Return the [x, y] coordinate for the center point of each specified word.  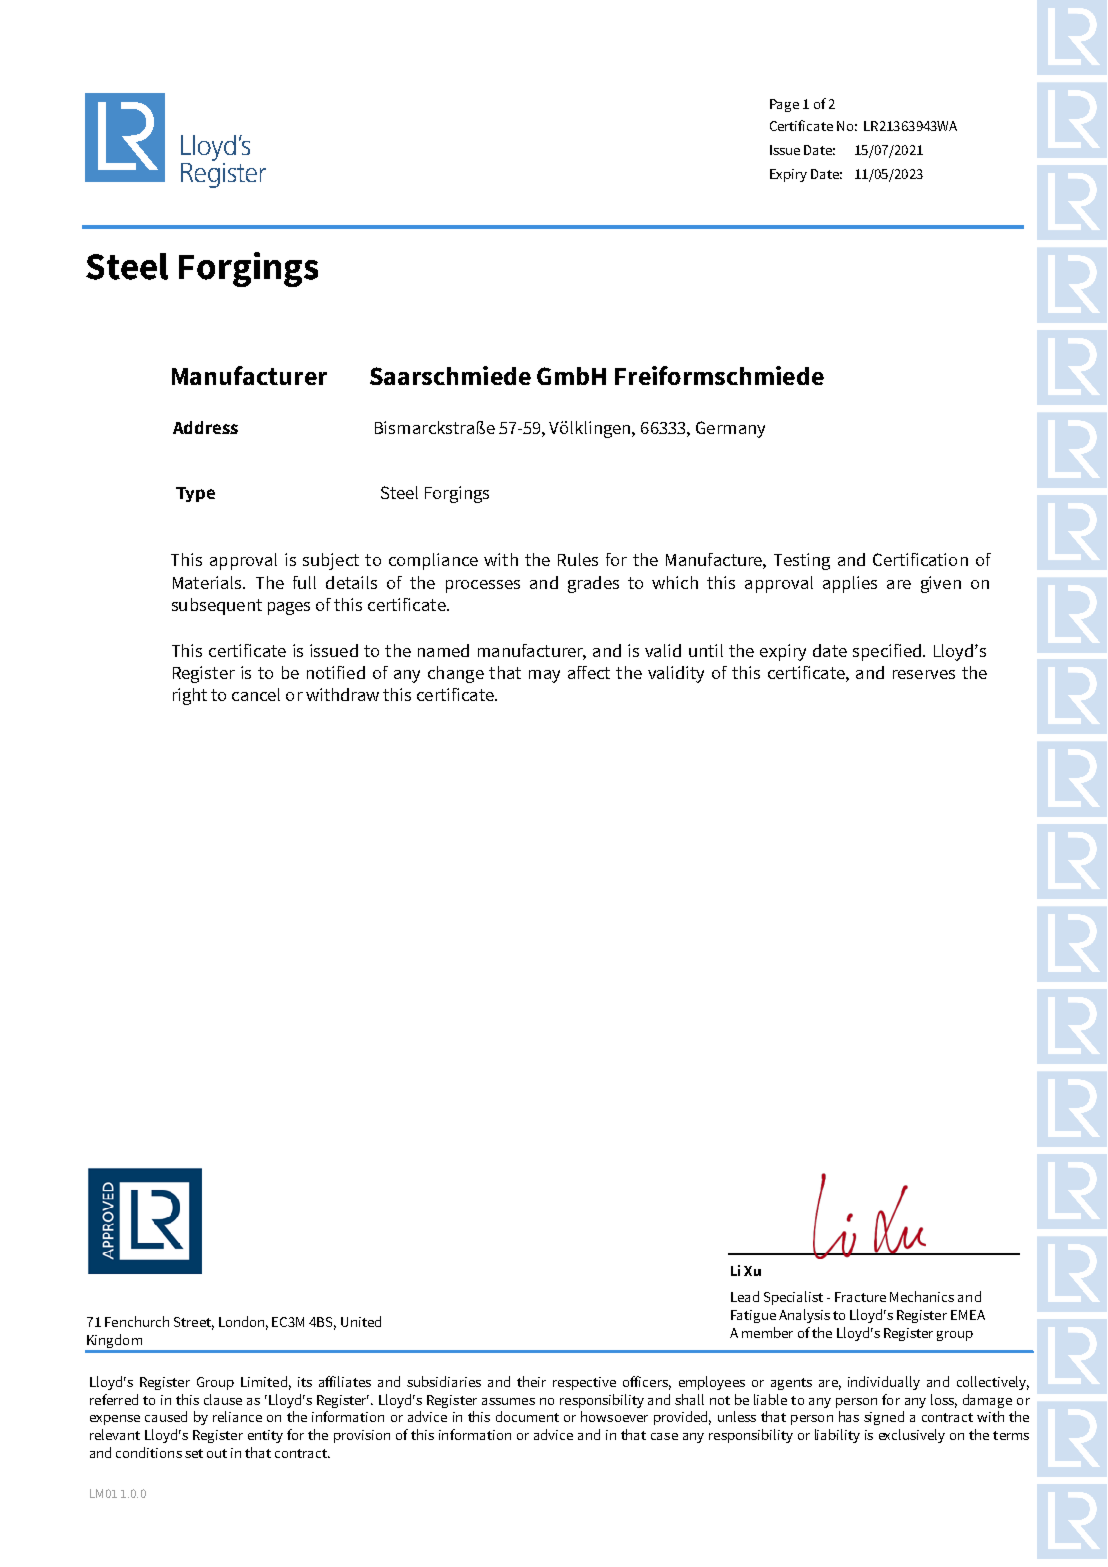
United [361, 1321]
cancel [256, 694]
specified [887, 652]
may [544, 676]
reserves [924, 674]
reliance [237, 1416]
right [190, 696]
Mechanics [922, 1296]
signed [884, 1418]
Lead [745, 1296]
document [527, 1416]
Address [205, 427]
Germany [730, 429]
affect [589, 672]
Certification [920, 559]
